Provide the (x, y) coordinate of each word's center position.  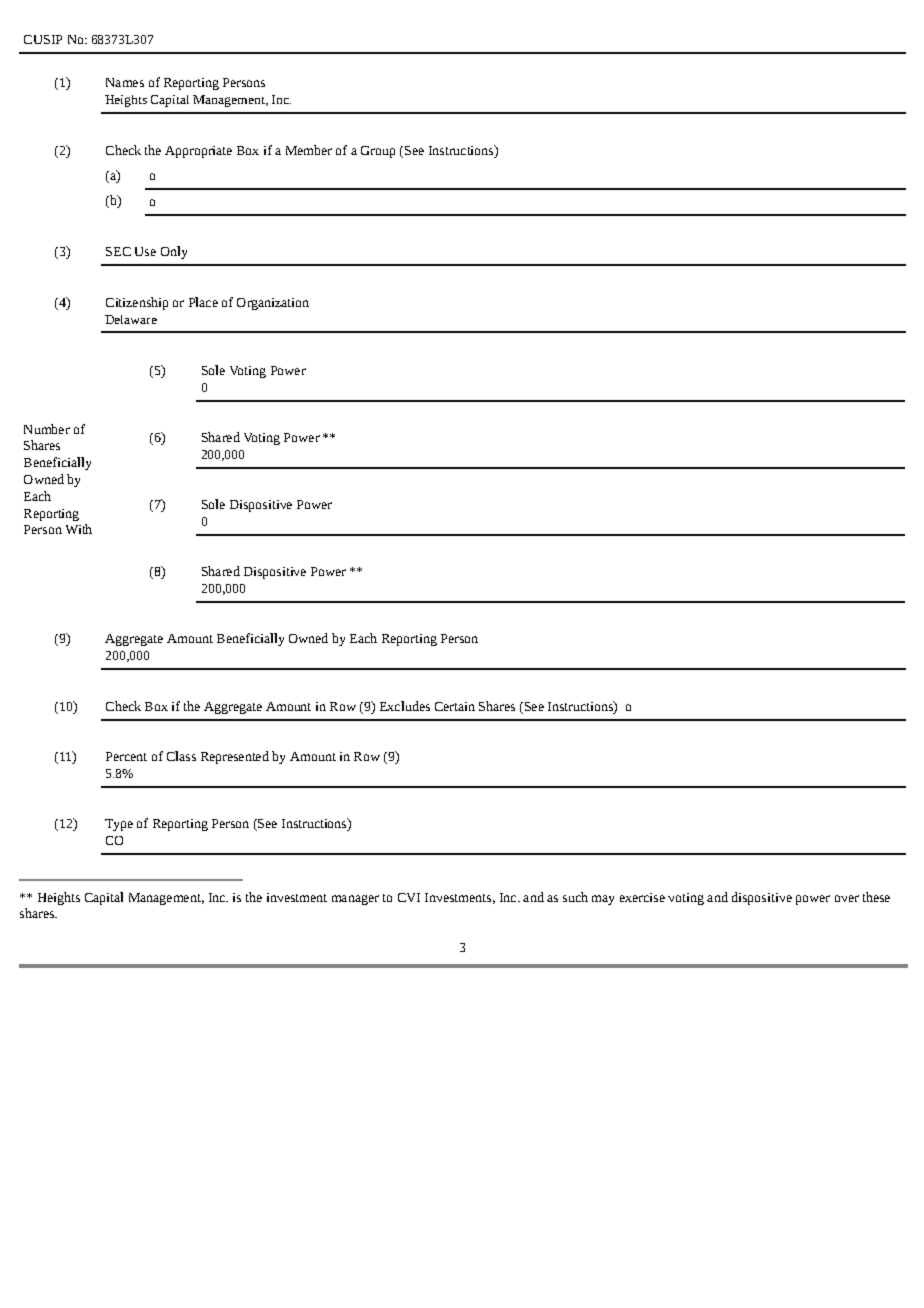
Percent (126, 756)
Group (378, 152)
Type (119, 825)
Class (181, 756)
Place (203, 302)
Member (309, 150)
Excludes (405, 706)
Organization (273, 304)
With (79, 529)
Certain (455, 706)
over (847, 898)
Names (125, 82)
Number (47, 429)
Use (145, 251)
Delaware (131, 319)
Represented (235, 757)
